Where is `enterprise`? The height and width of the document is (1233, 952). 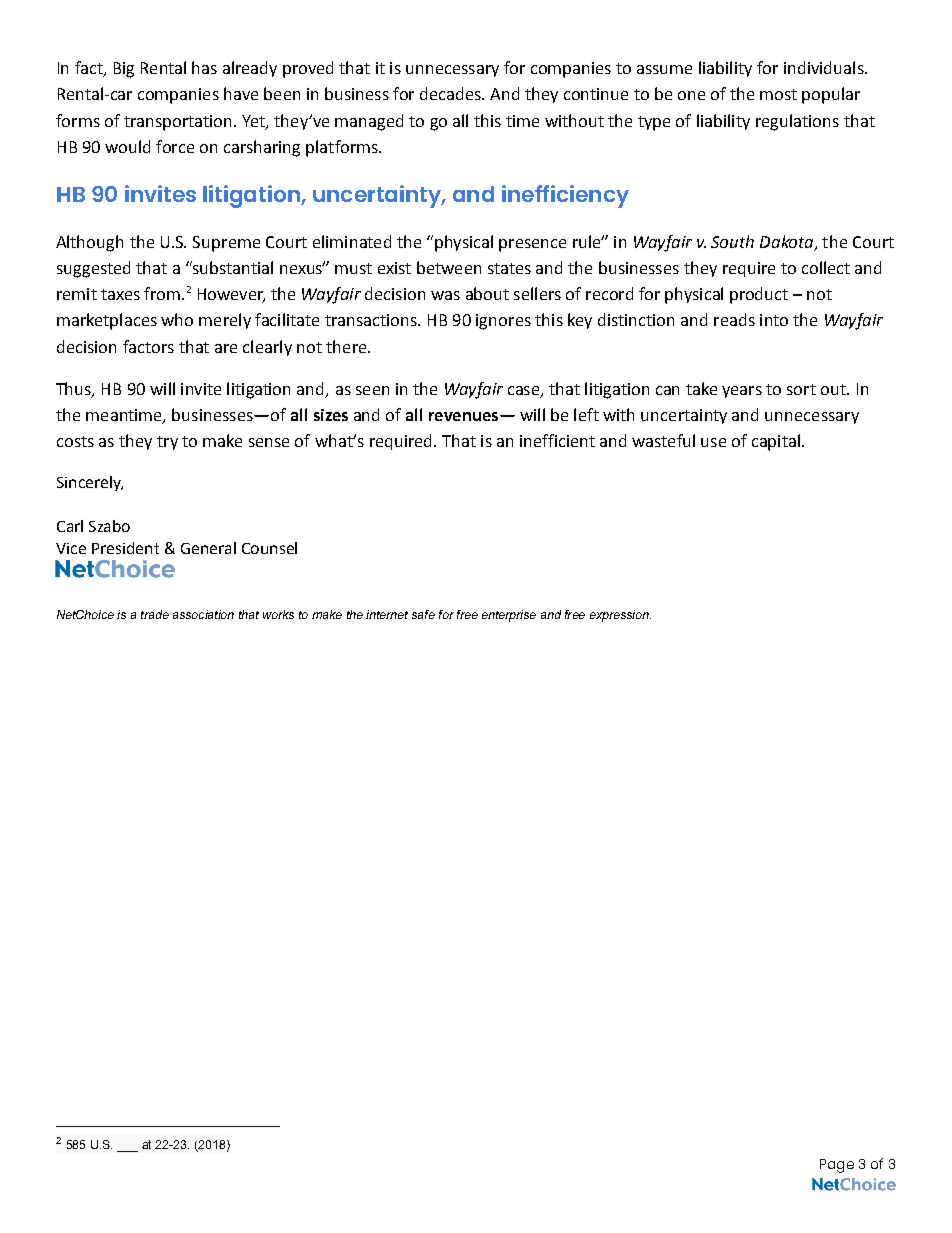 enterprise is located at coordinates (509, 616).
